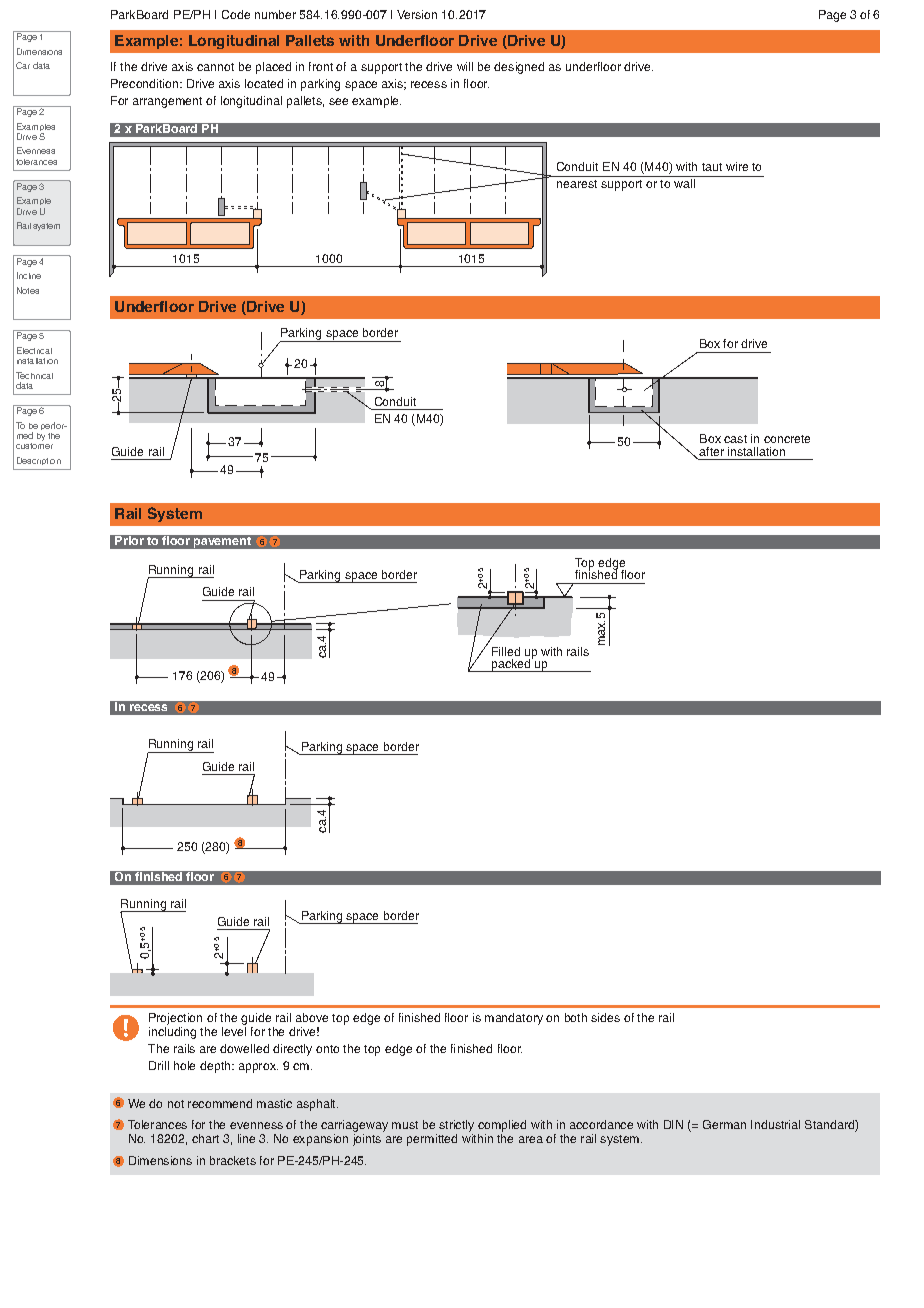 Image resolution: width=924 pixels, height=1308 pixels. Describe the element at coordinates (159, 1065) in the image. I see `Drill` at that location.
